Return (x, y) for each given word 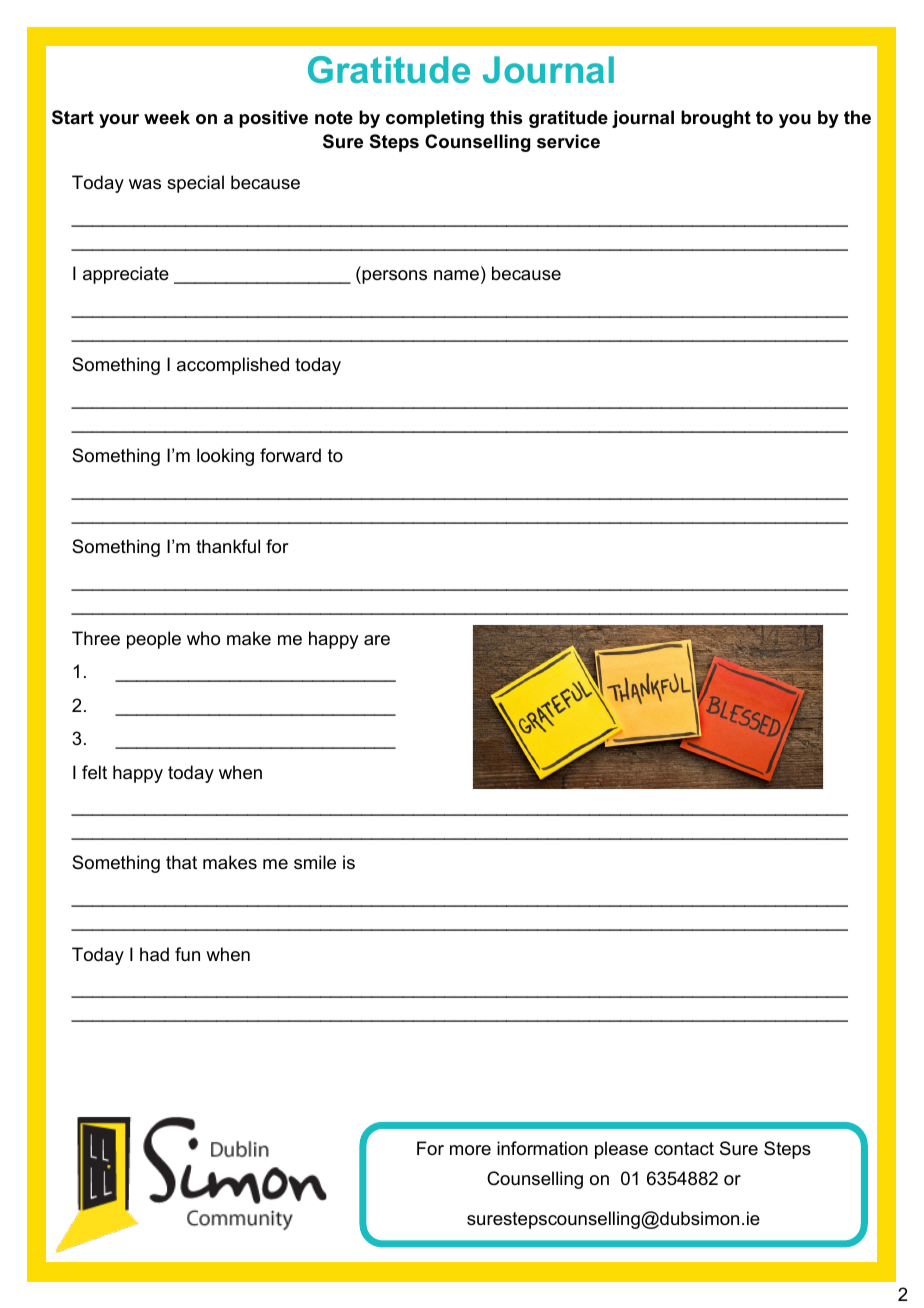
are (377, 640)
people (154, 640)
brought (716, 119)
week (167, 117)
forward (290, 455)
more (470, 1150)
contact (684, 1149)
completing (435, 119)
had (154, 954)
